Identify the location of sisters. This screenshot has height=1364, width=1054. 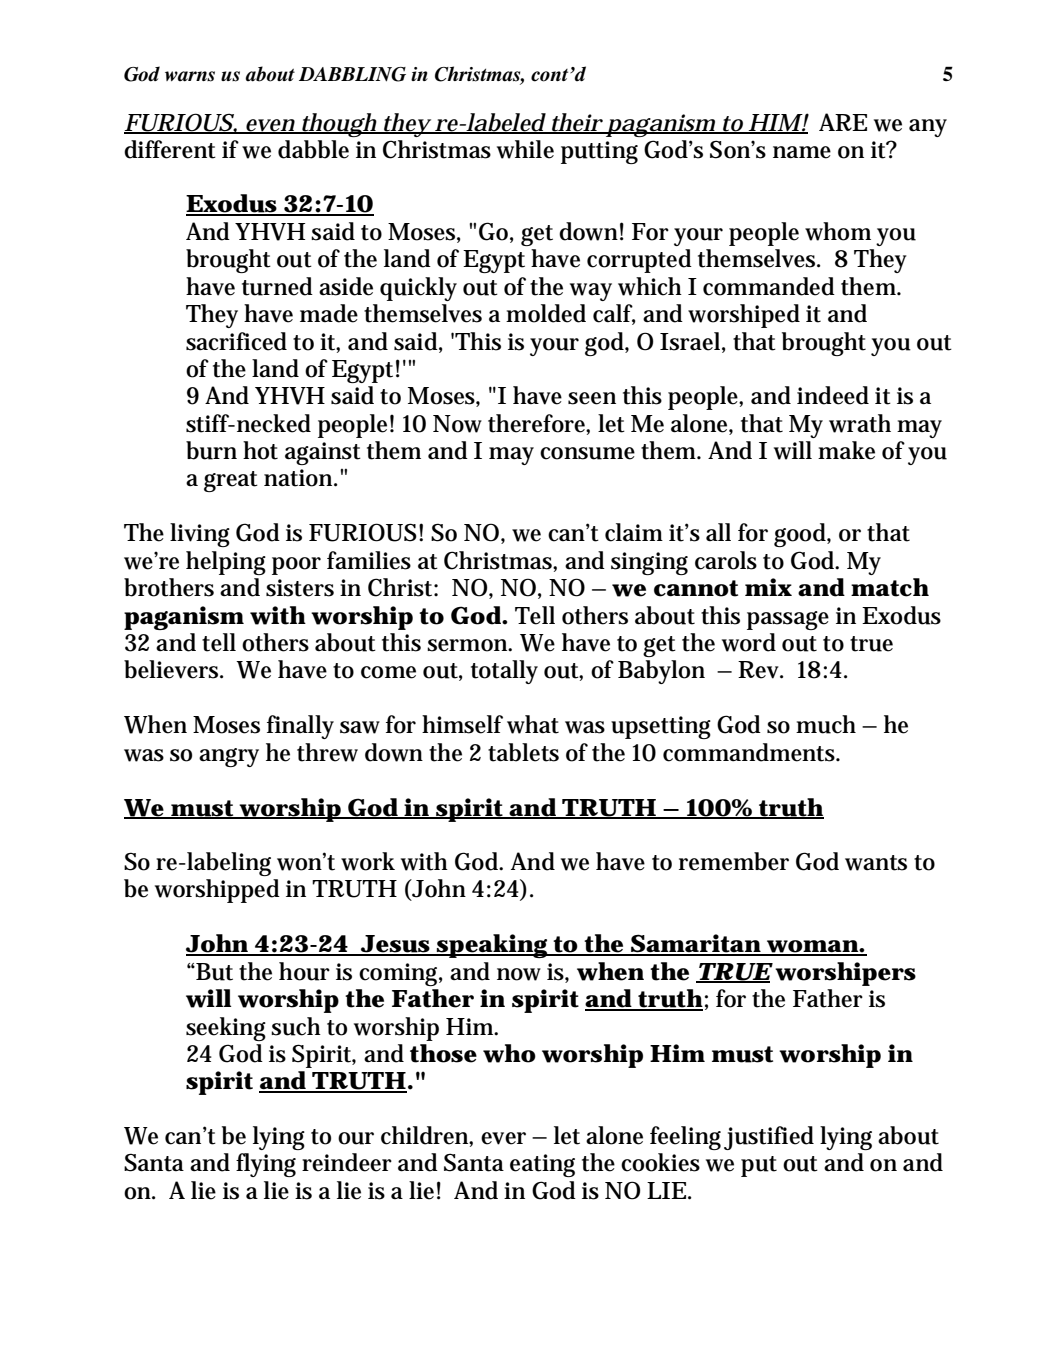
(300, 588).
